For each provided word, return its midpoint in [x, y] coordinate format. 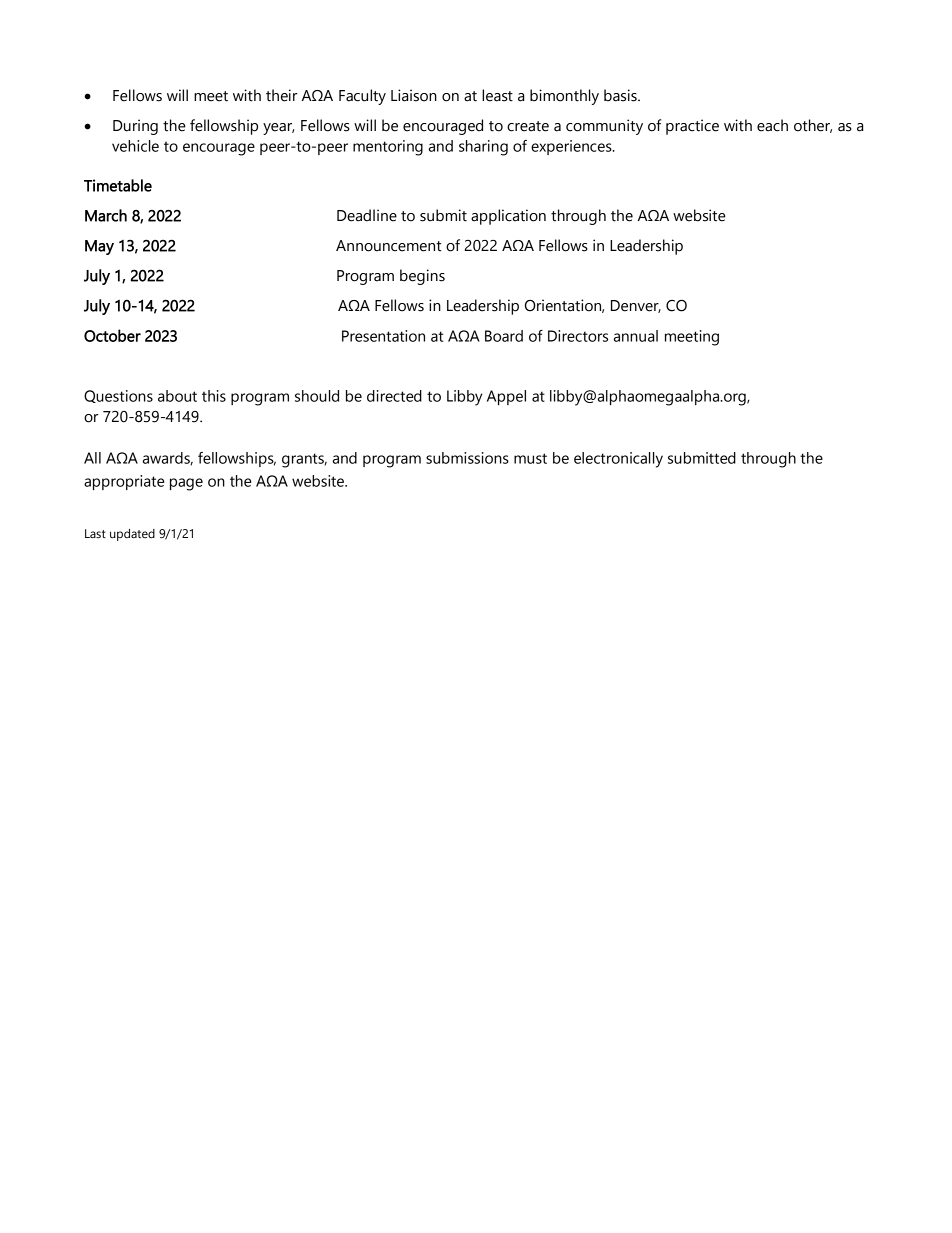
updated [132, 535]
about [177, 396]
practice [692, 127]
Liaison [414, 95]
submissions [467, 458]
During [135, 127]
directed [394, 396]
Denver [636, 306]
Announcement [389, 246]
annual [636, 336]
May [99, 247]
